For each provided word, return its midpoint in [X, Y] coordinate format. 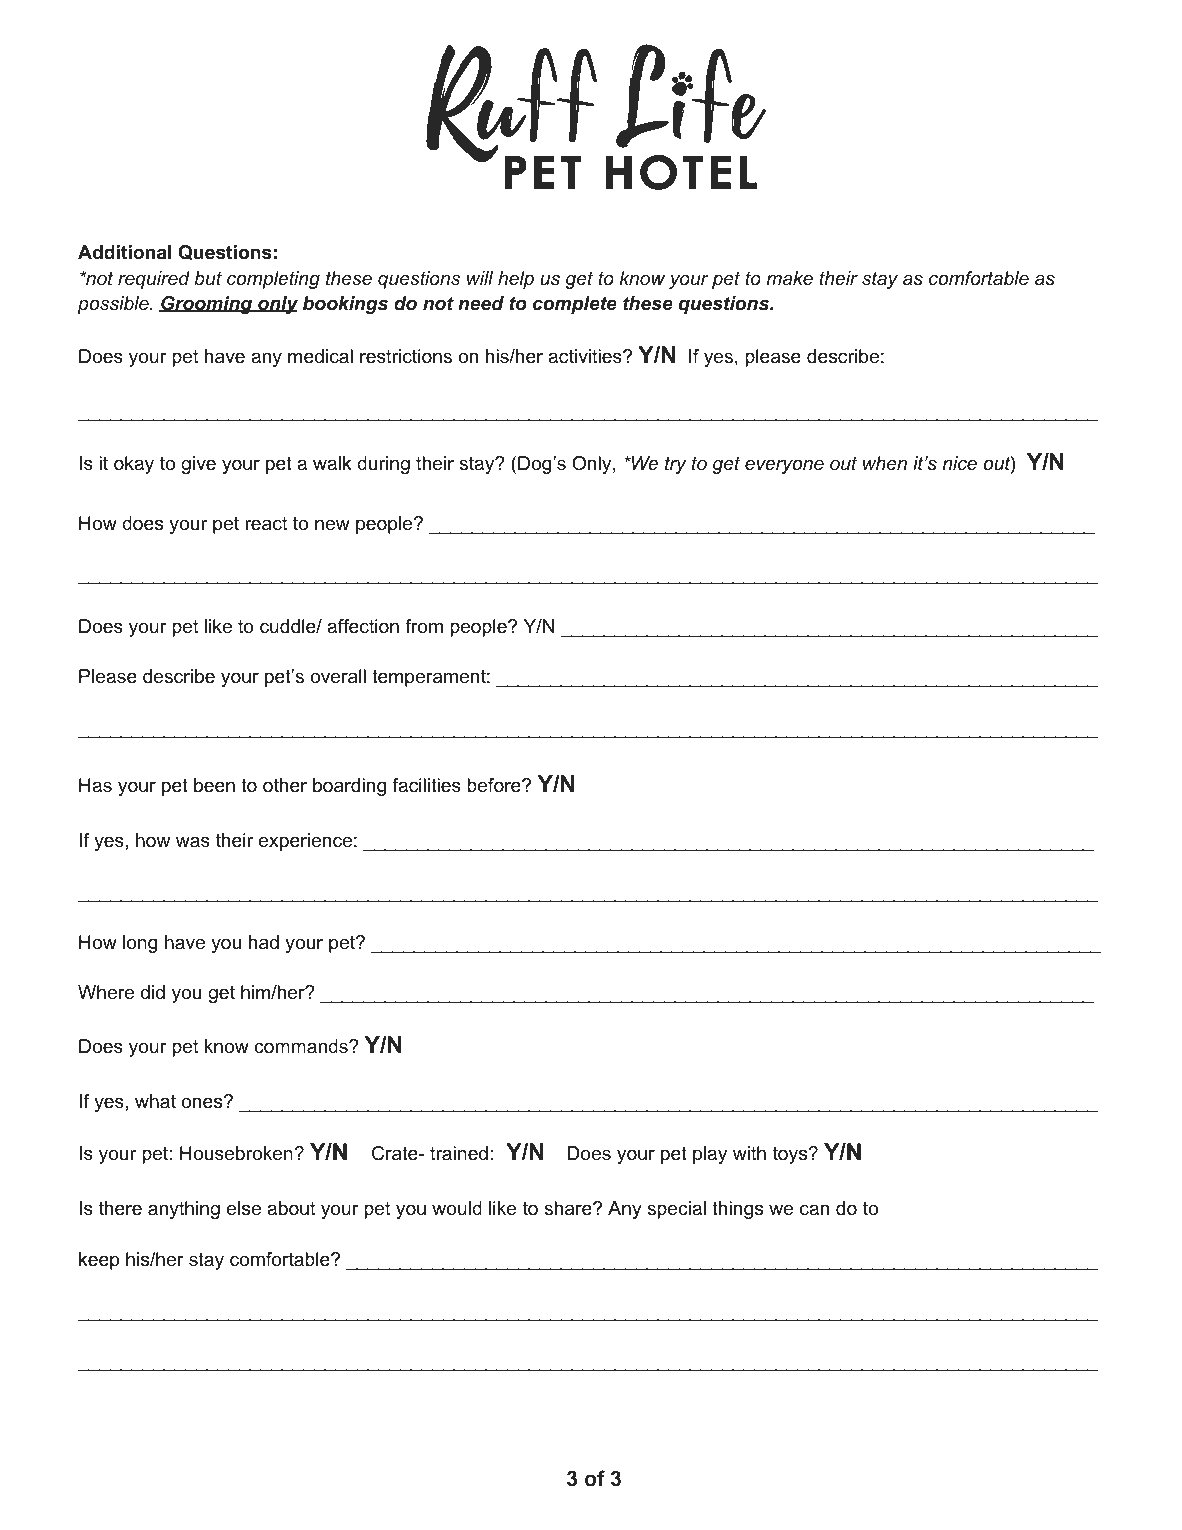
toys [791, 1155]
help [516, 280]
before [495, 785]
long [140, 944]
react [266, 523]
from [424, 626]
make [789, 278]
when [885, 463]
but [208, 278]
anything [184, 1210]
